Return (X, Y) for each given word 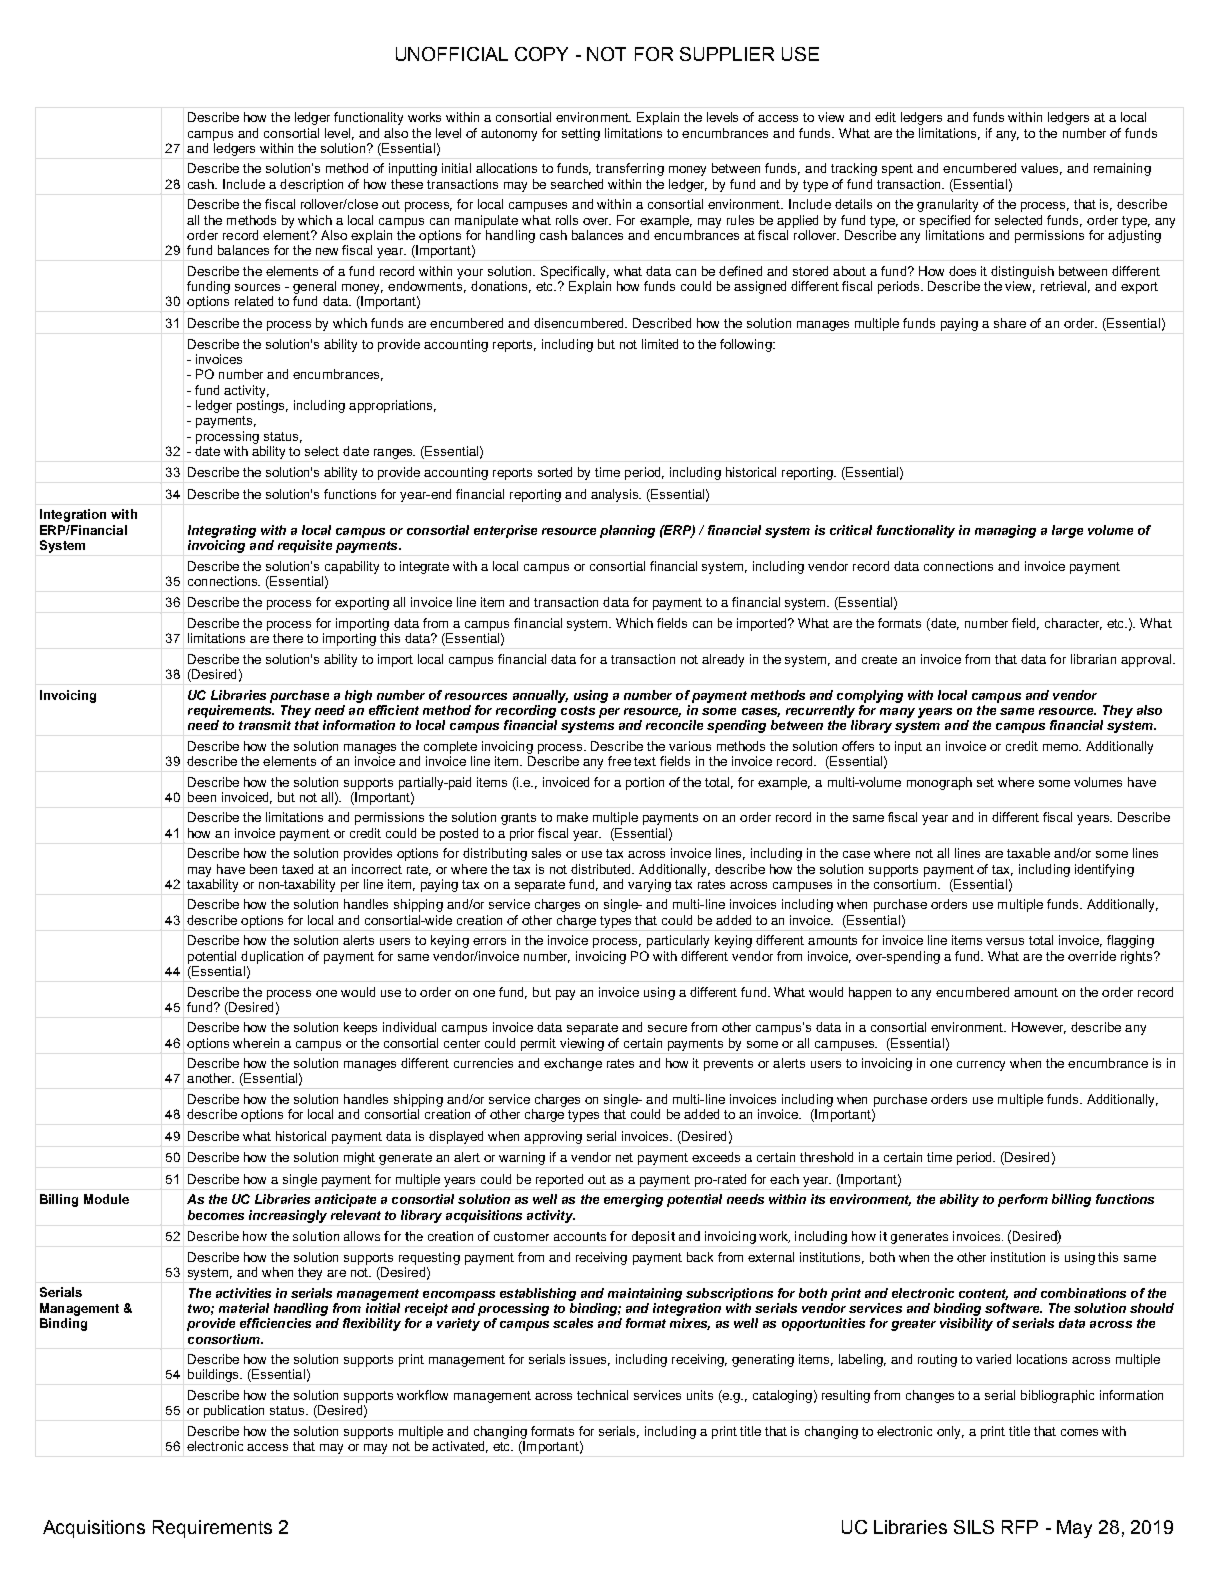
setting (581, 134)
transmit (265, 725)
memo (1062, 747)
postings (262, 406)
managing (1005, 531)
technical (602, 1395)
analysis (616, 495)
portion (645, 783)
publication (234, 1411)
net (624, 1157)
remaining (1122, 169)
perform (1023, 1200)
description (311, 185)
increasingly (288, 1216)
